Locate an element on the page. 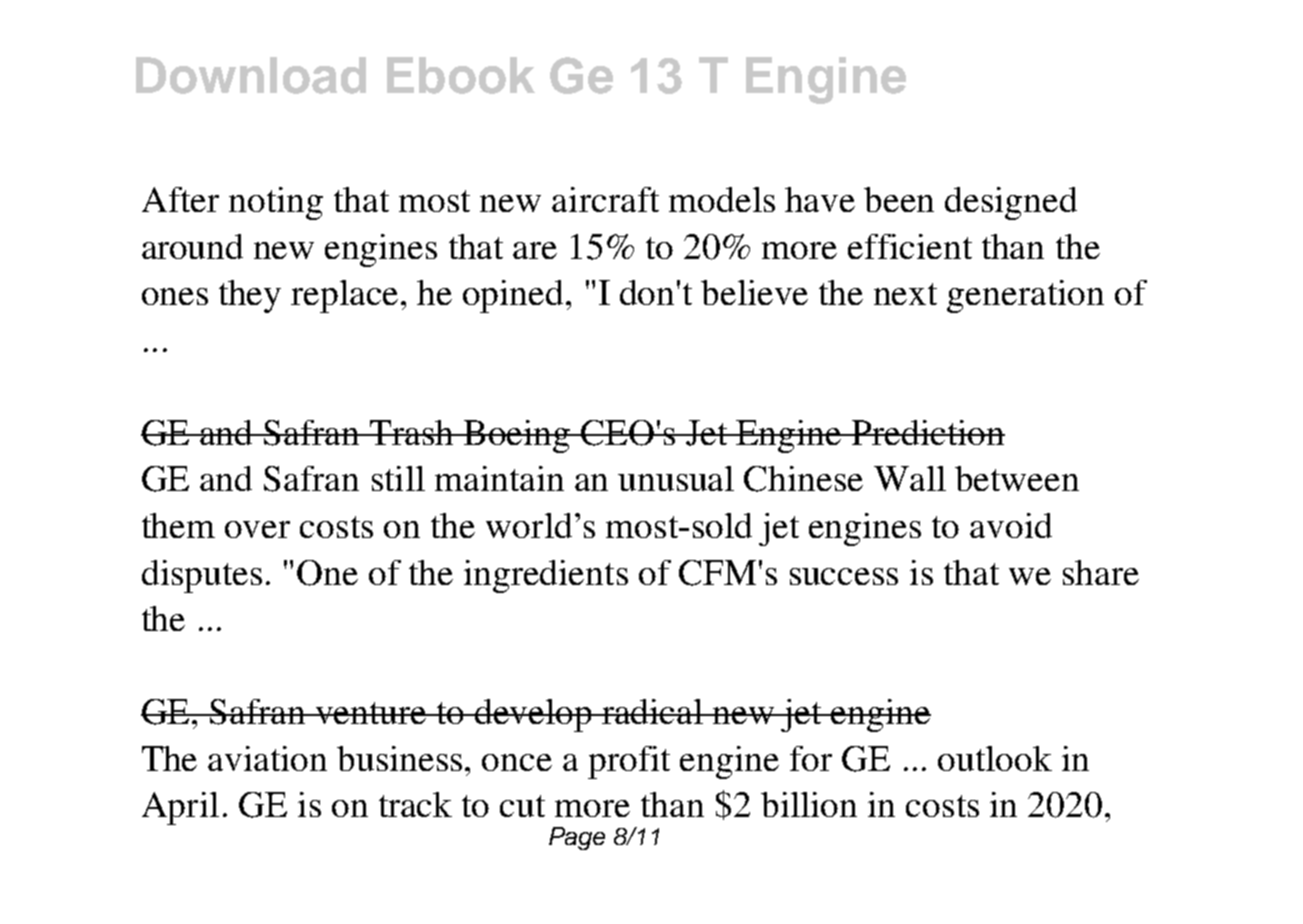 The image size is (1303, 924). unusual is located at coordinates (676, 478).
